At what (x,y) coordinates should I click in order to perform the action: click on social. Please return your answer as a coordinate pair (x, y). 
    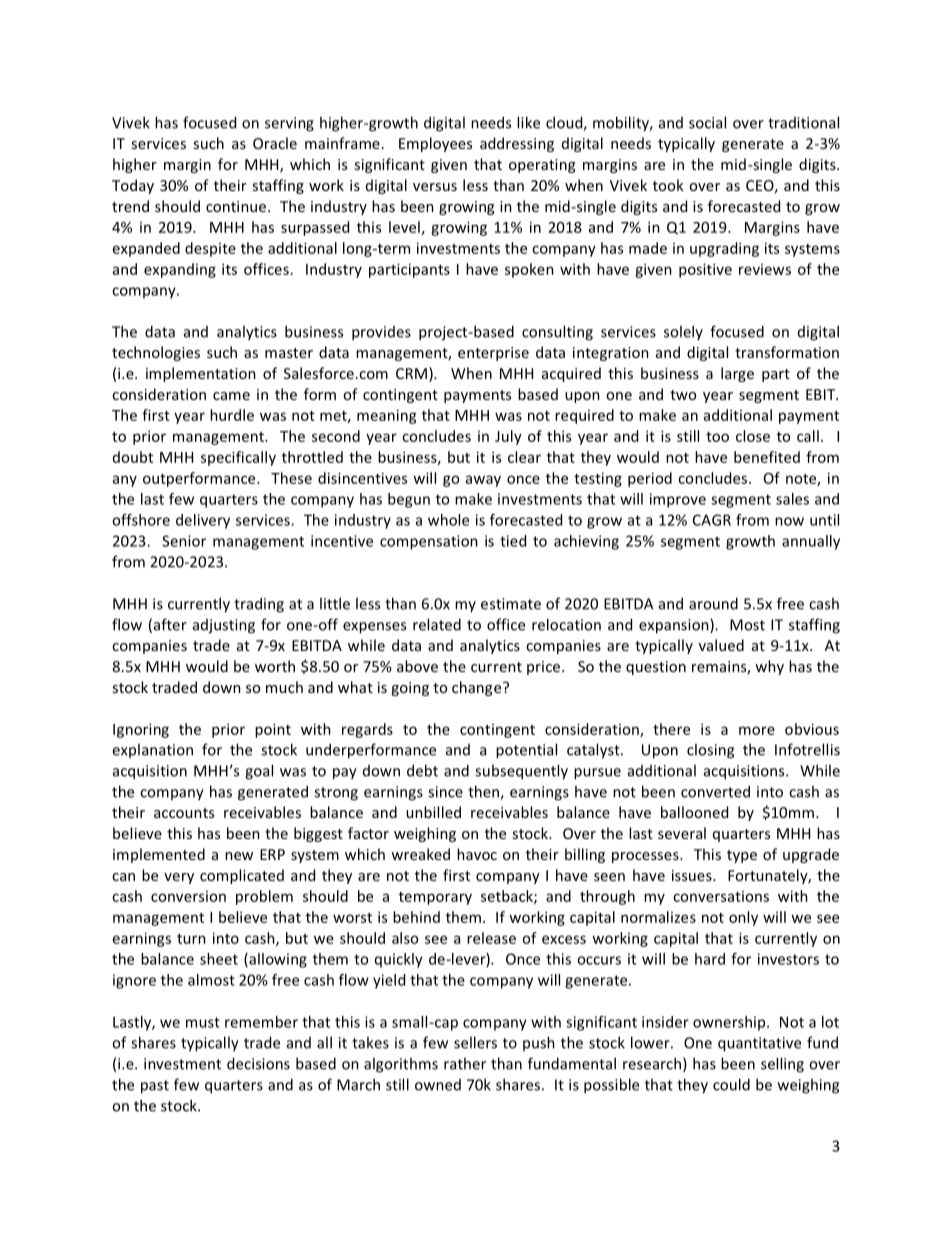
    Looking at the image, I should click on (707, 122).
